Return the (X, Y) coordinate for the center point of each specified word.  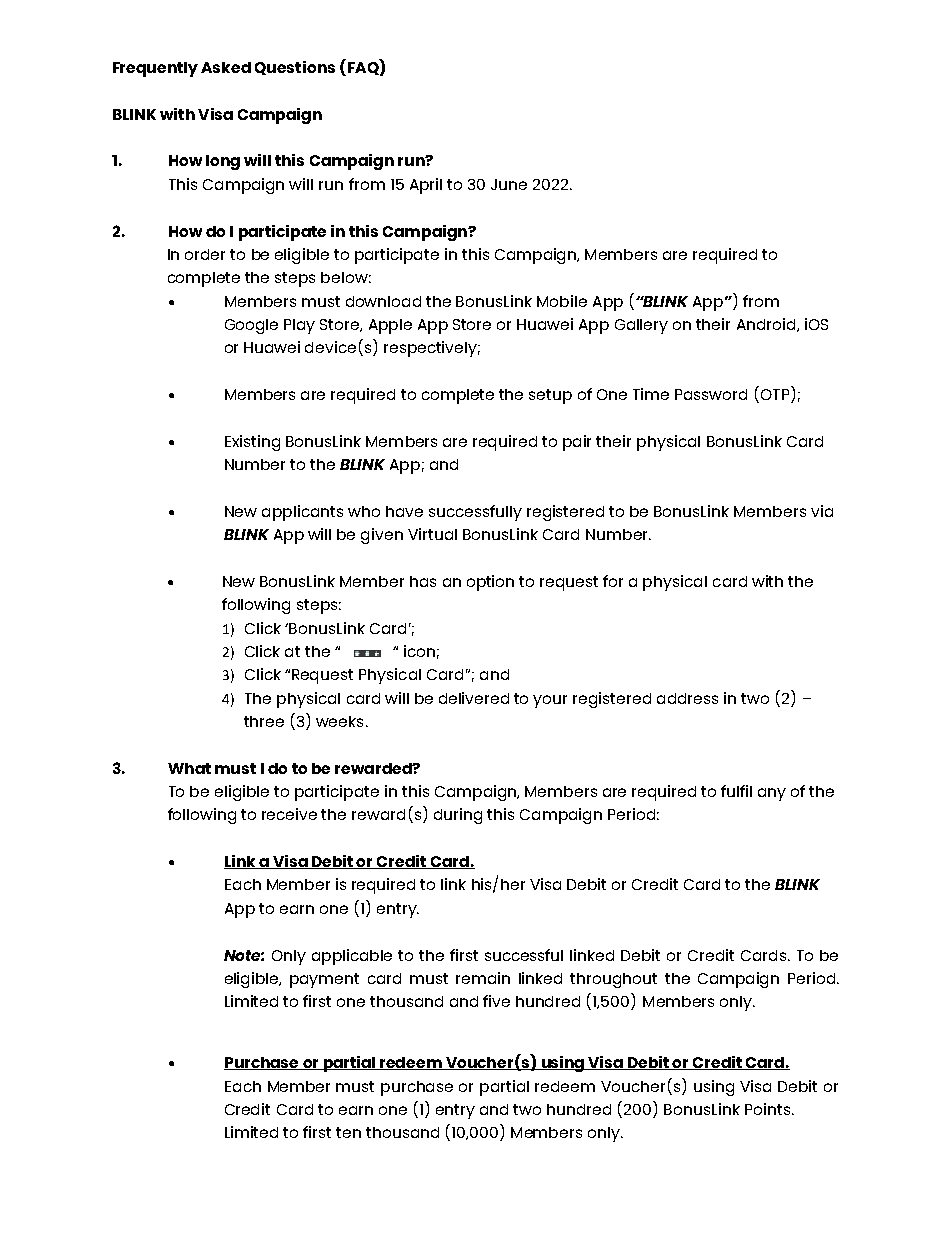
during (458, 816)
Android (767, 325)
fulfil (736, 791)
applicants (302, 513)
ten (348, 1132)
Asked (226, 67)
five (496, 1001)
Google (251, 326)
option (490, 583)
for (613, 581)
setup (550, 396)
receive (289, 814)
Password (711, 394)
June (509, 184)
